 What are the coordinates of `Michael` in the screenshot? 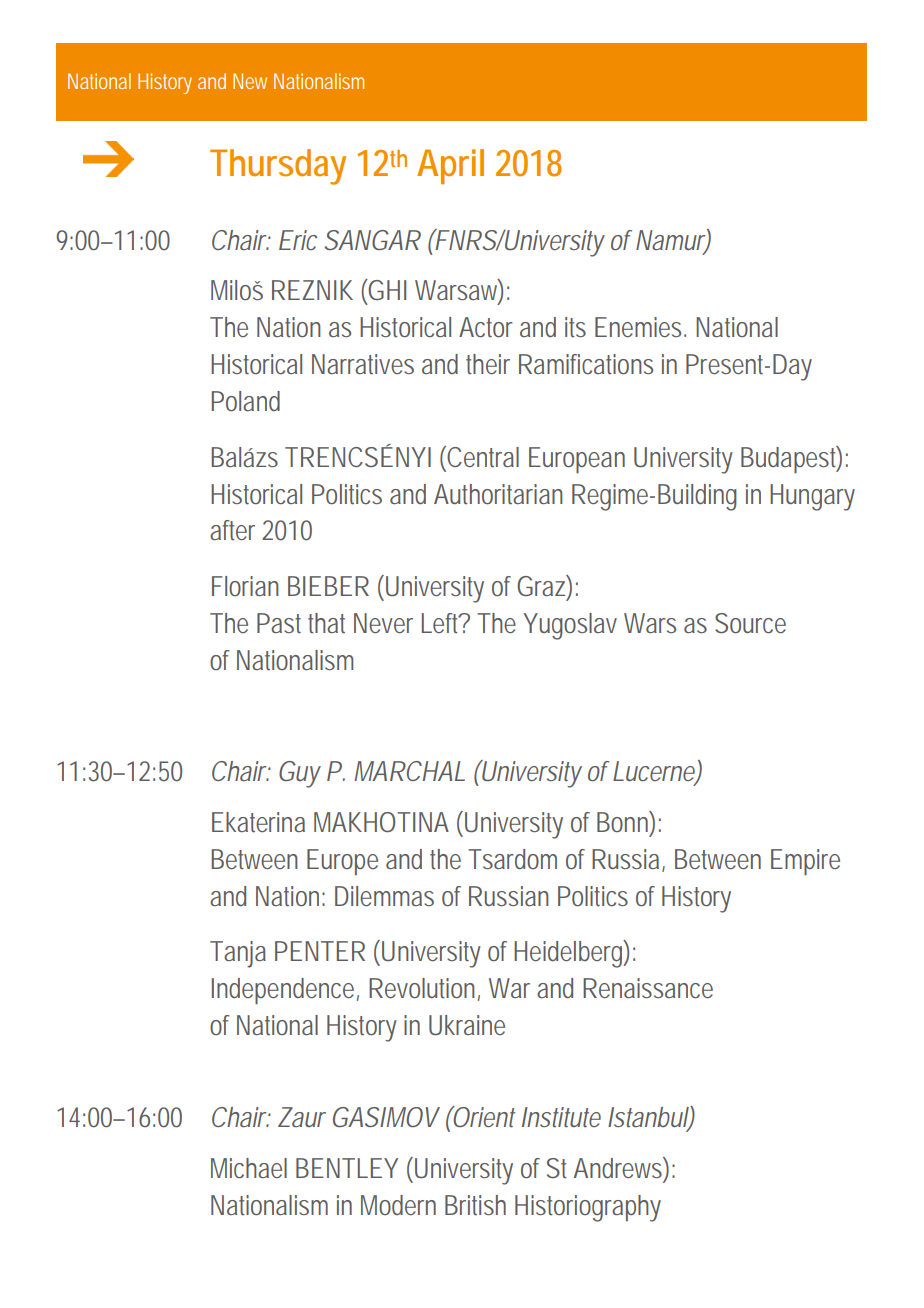 It's located at (249, 1168).
